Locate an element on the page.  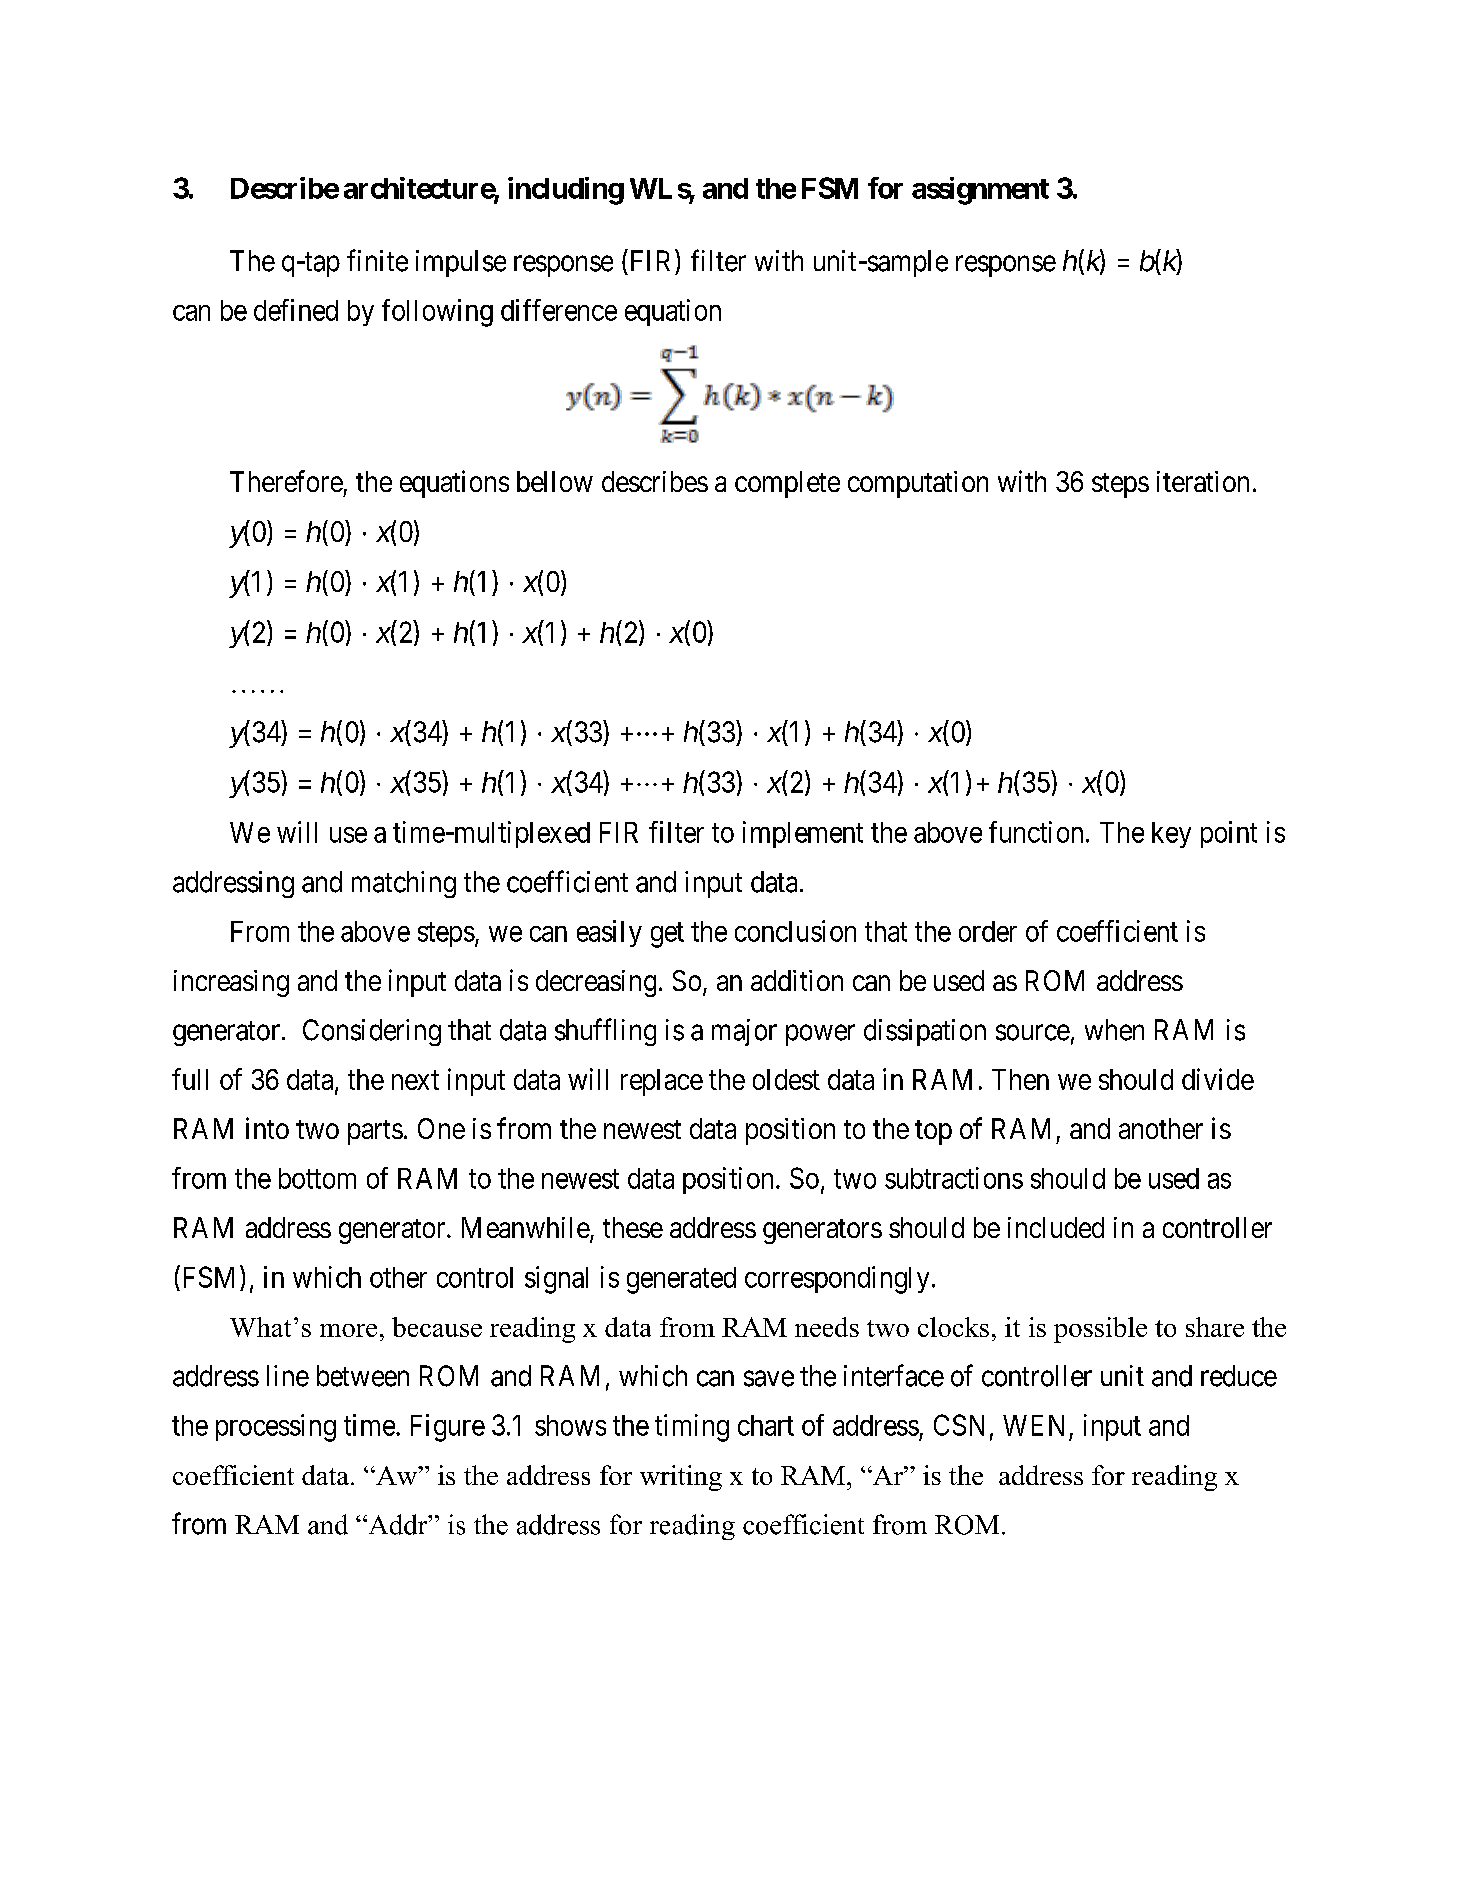
finite is located at coordinates (377, 260).
